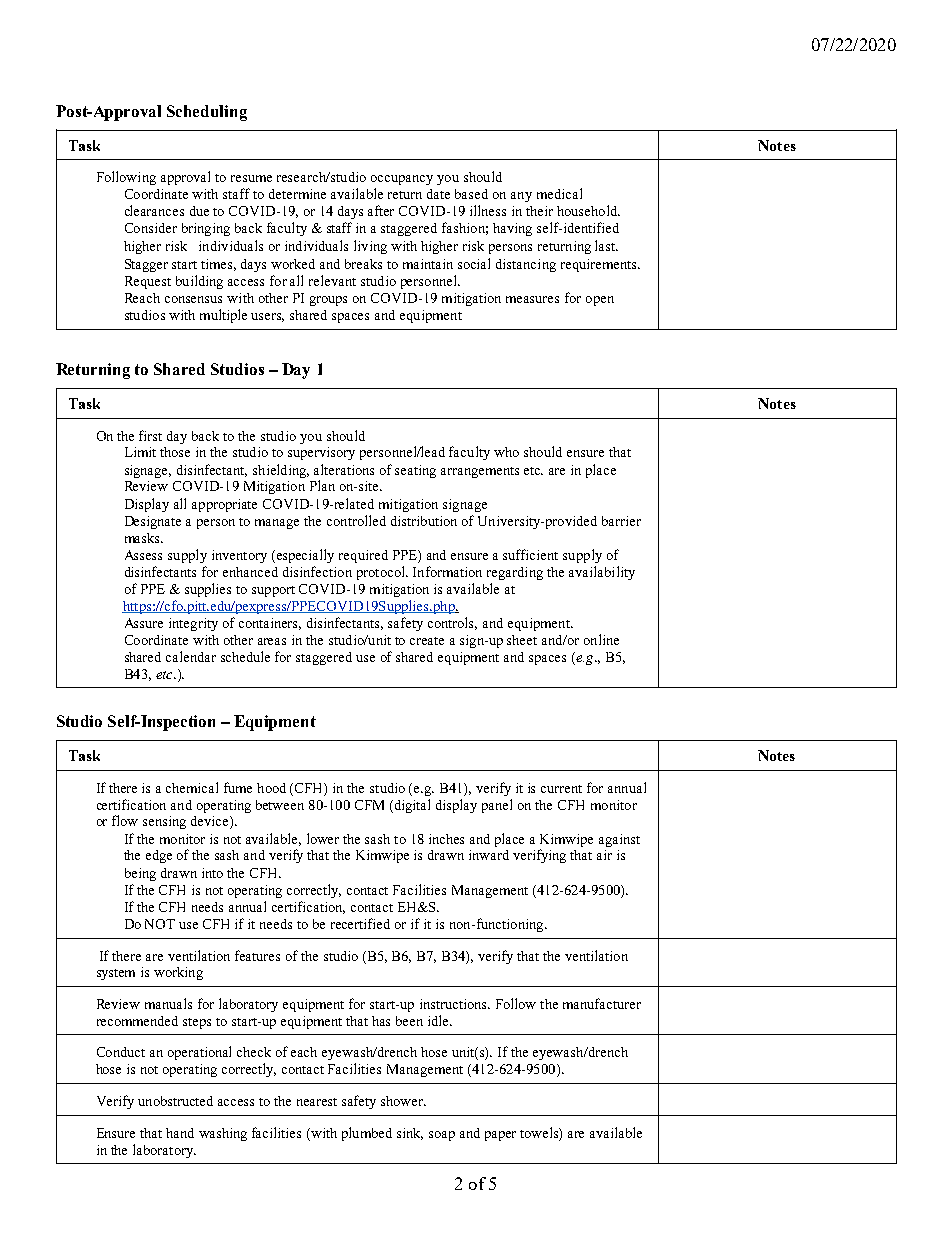 The width and height of the screenshot is (952, 1233). What do you see at coordinates (500, 1136) in the screenshot?
I see `paper` at bounding box center [500, 1136].
